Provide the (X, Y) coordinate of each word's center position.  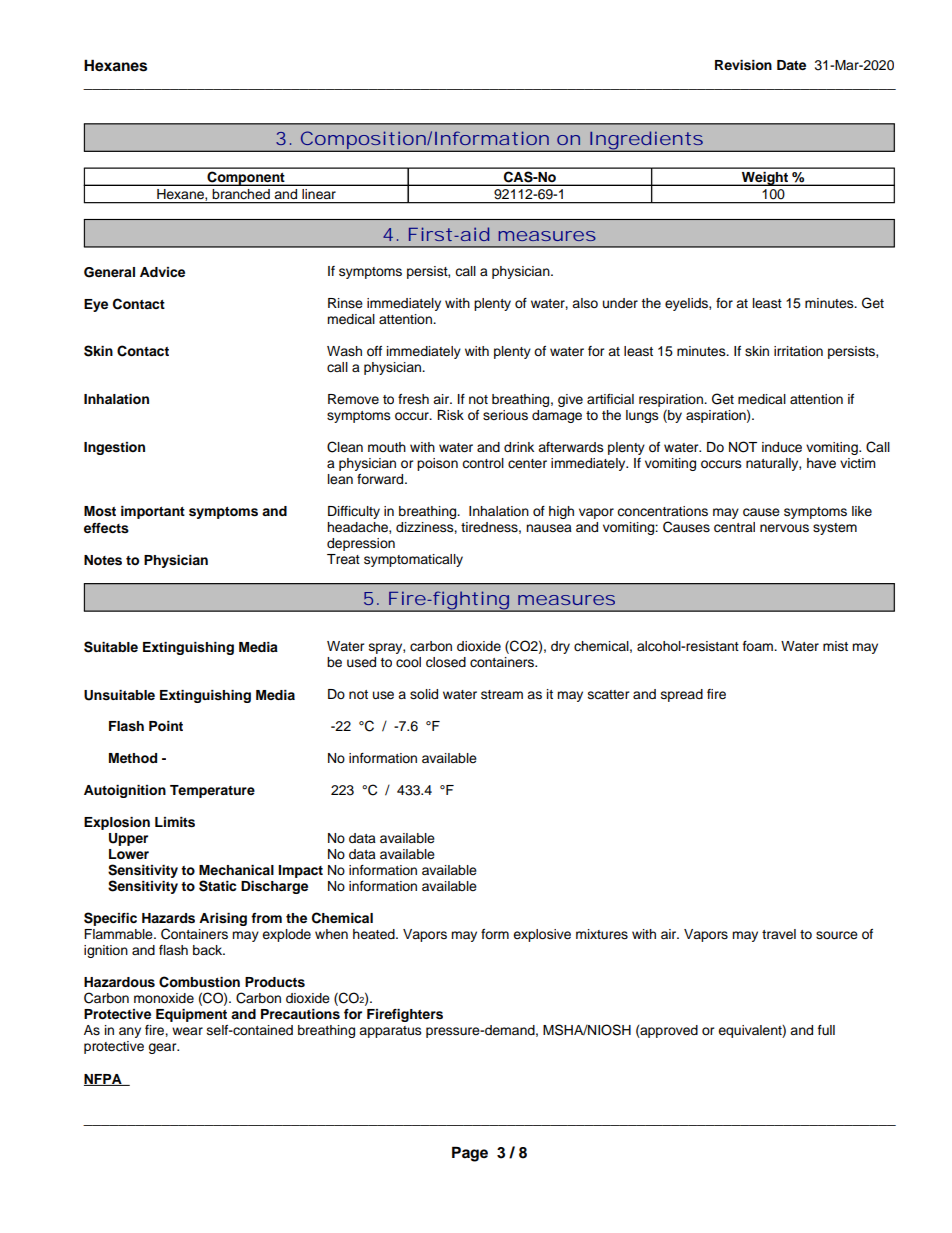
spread (682, 695)
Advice (162, 272)
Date (791, 65)
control (483, 463)
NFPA (104, 1080)
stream (502, 694)
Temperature (212, 791)
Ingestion (114, 448)
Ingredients (645, 141)
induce (782, 447)
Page (470, 1154)
